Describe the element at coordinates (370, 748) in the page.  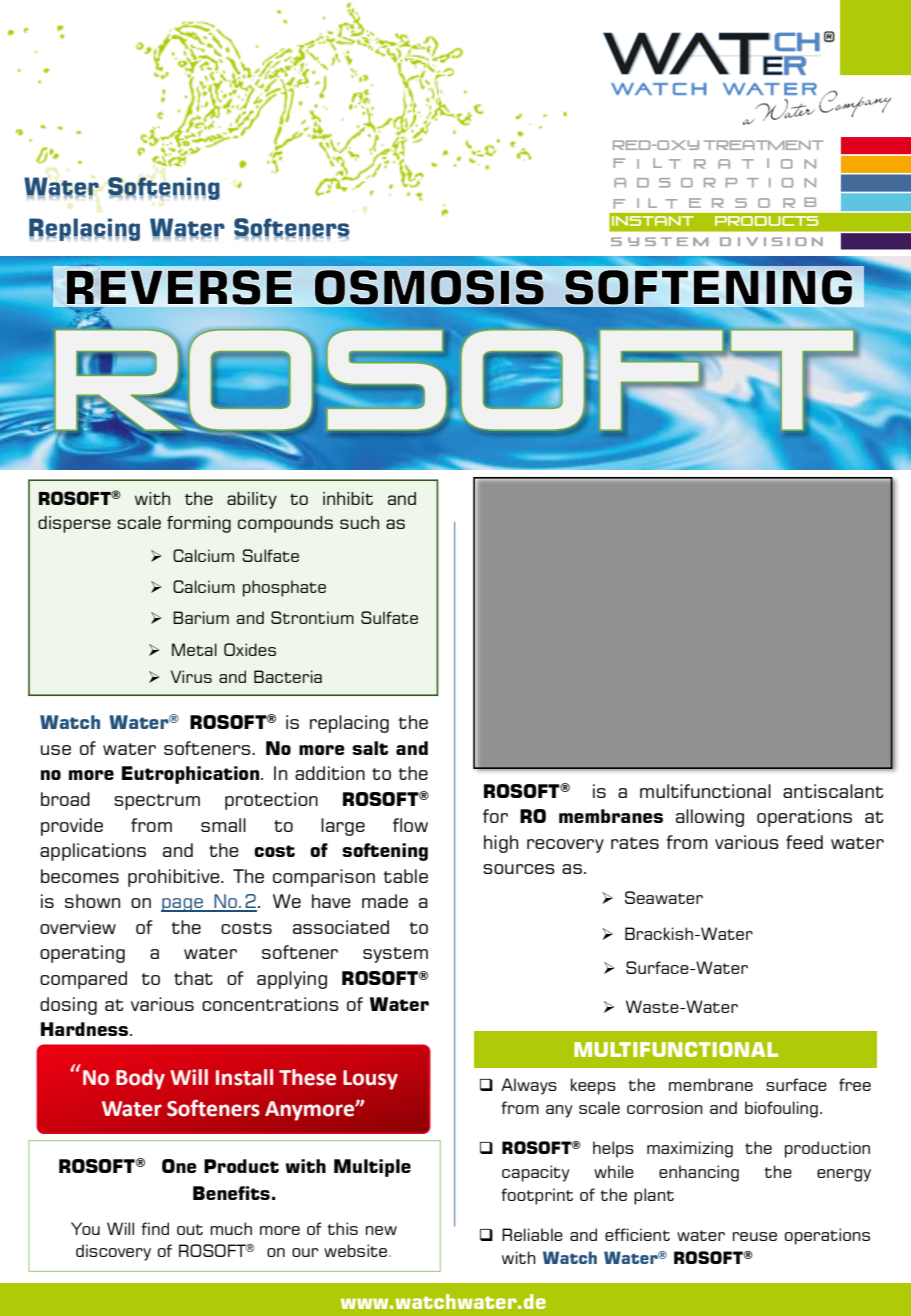
I see `salt` at that location.
